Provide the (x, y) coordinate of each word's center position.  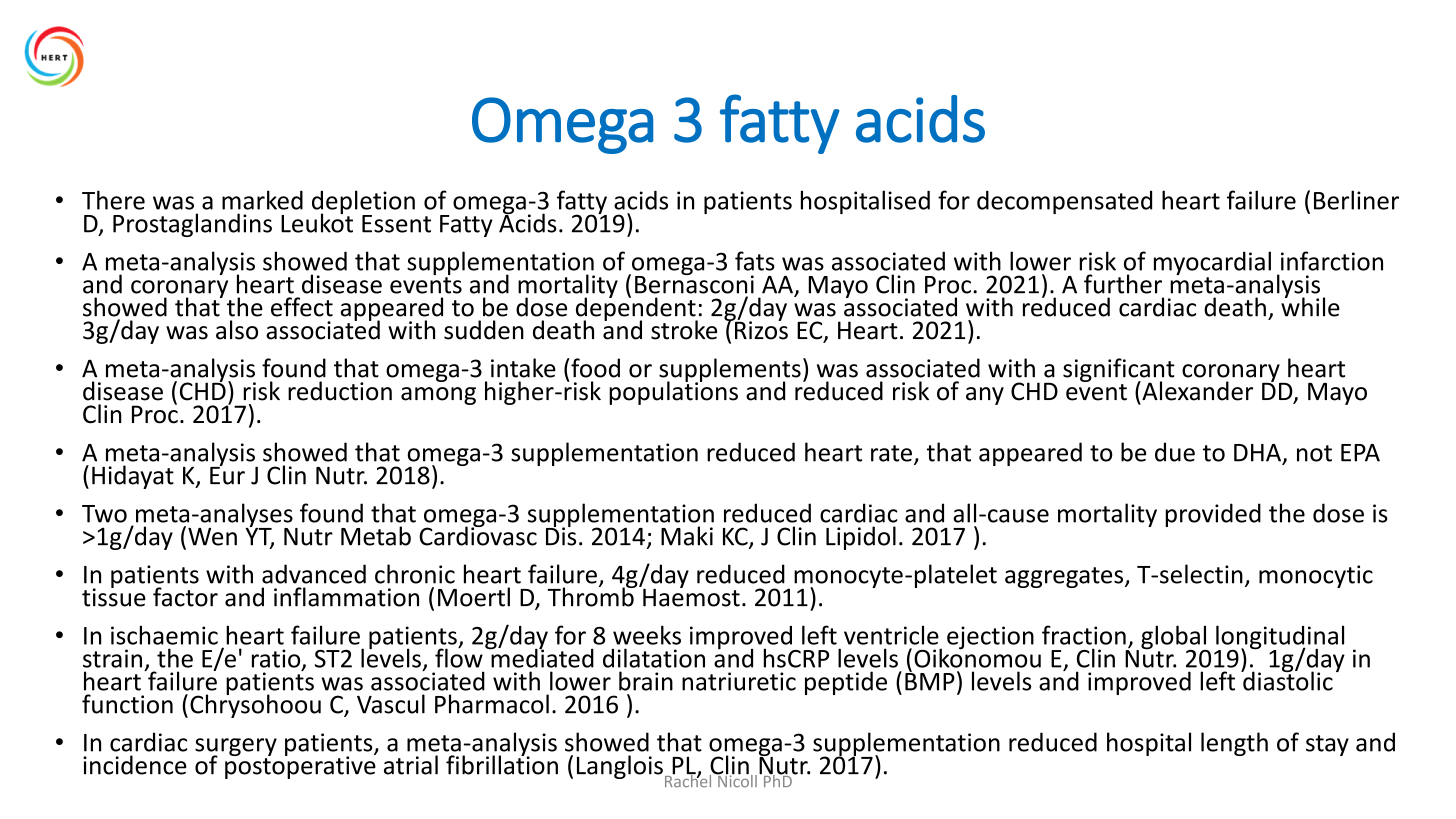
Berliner (1356, 200)
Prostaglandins (192, 225)
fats (755, 261)
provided (1213, 515)
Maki (687, 536)
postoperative (300, 766)
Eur (227, 474)
